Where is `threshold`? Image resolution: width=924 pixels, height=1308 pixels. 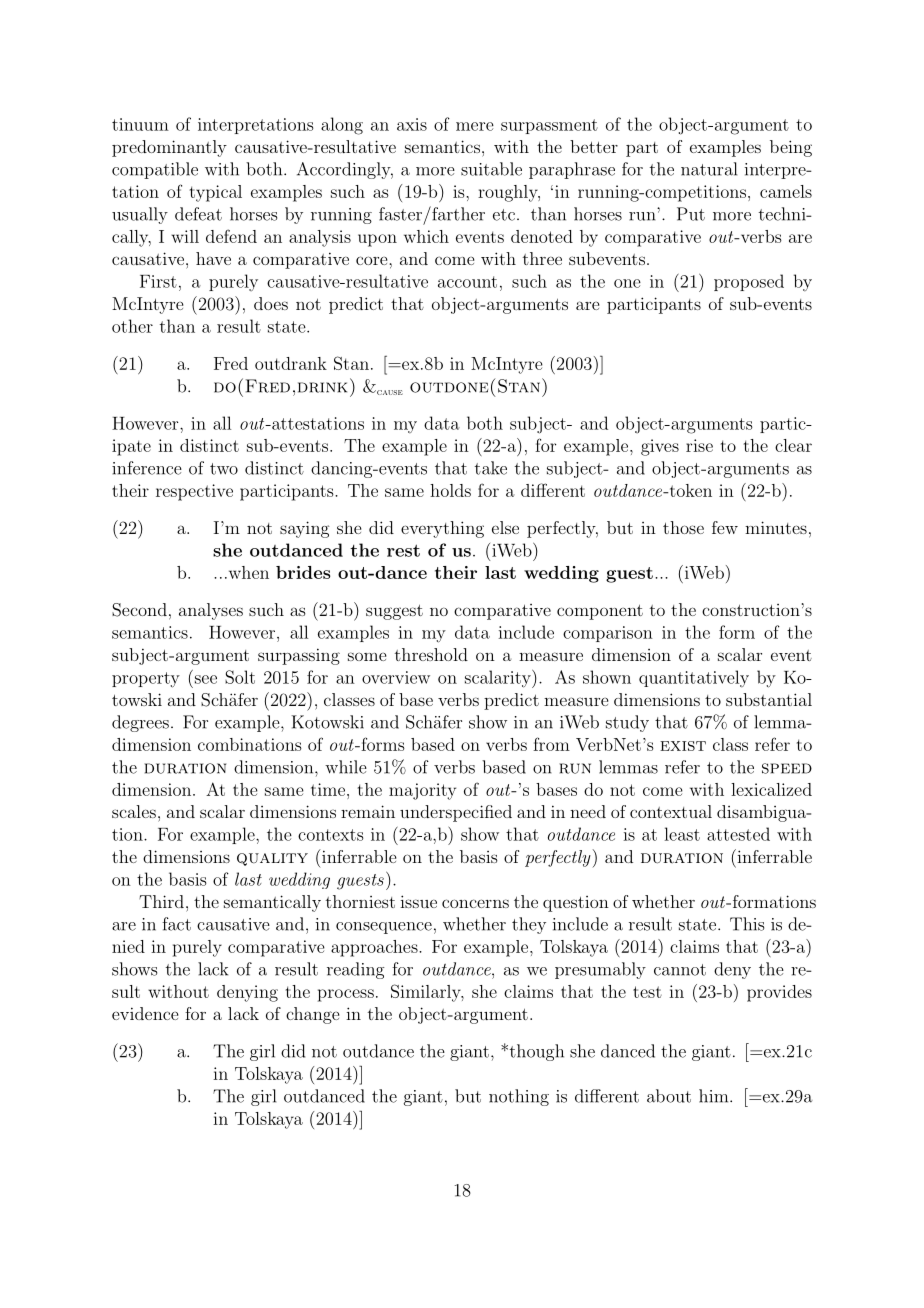
threshold is located at coordinates (431, 654).
